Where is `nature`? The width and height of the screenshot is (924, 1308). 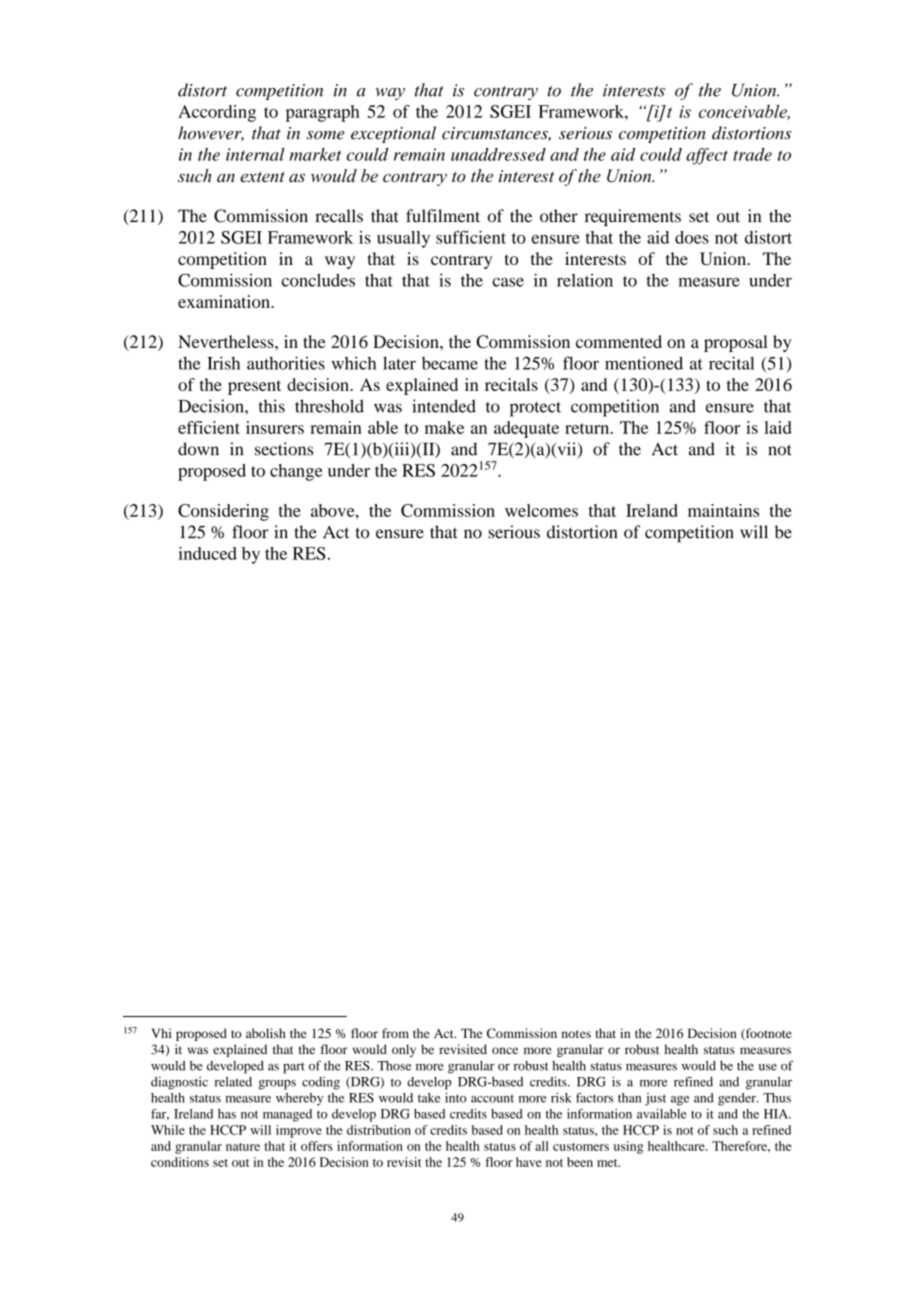
nature is located at coordinates (243, 1147).
